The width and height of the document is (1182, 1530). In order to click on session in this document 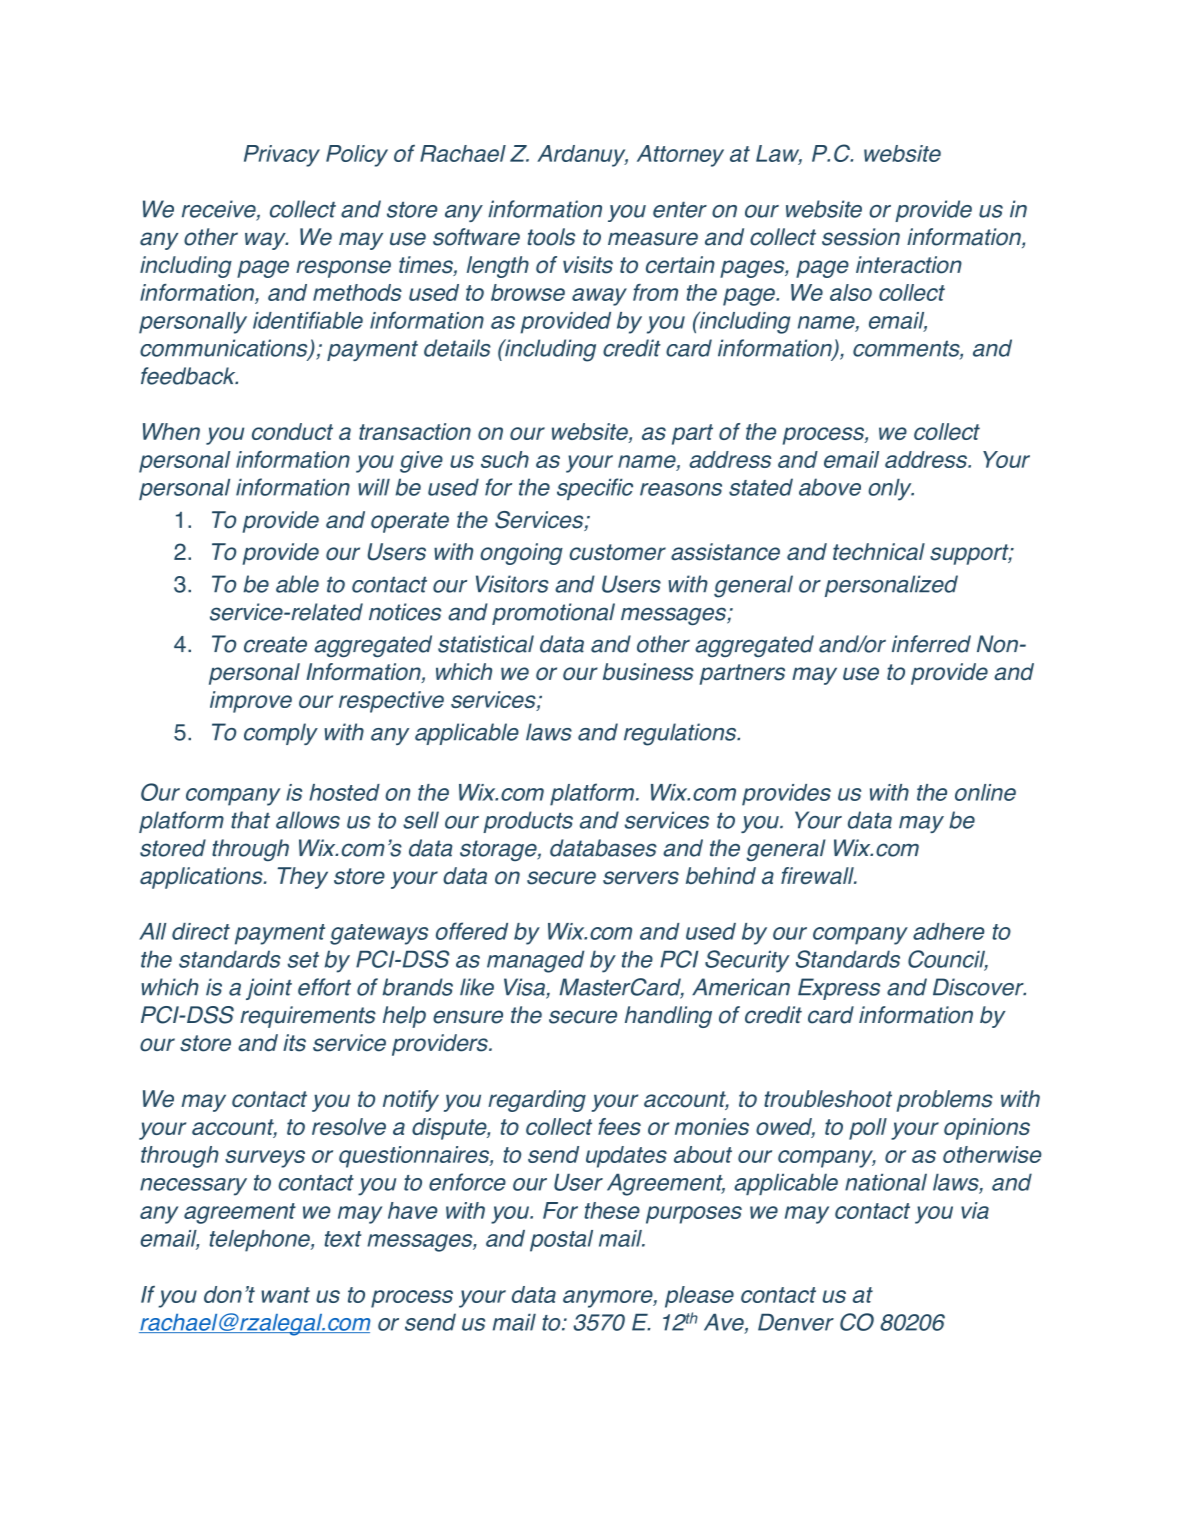, I will do `click(861, 237)`.
